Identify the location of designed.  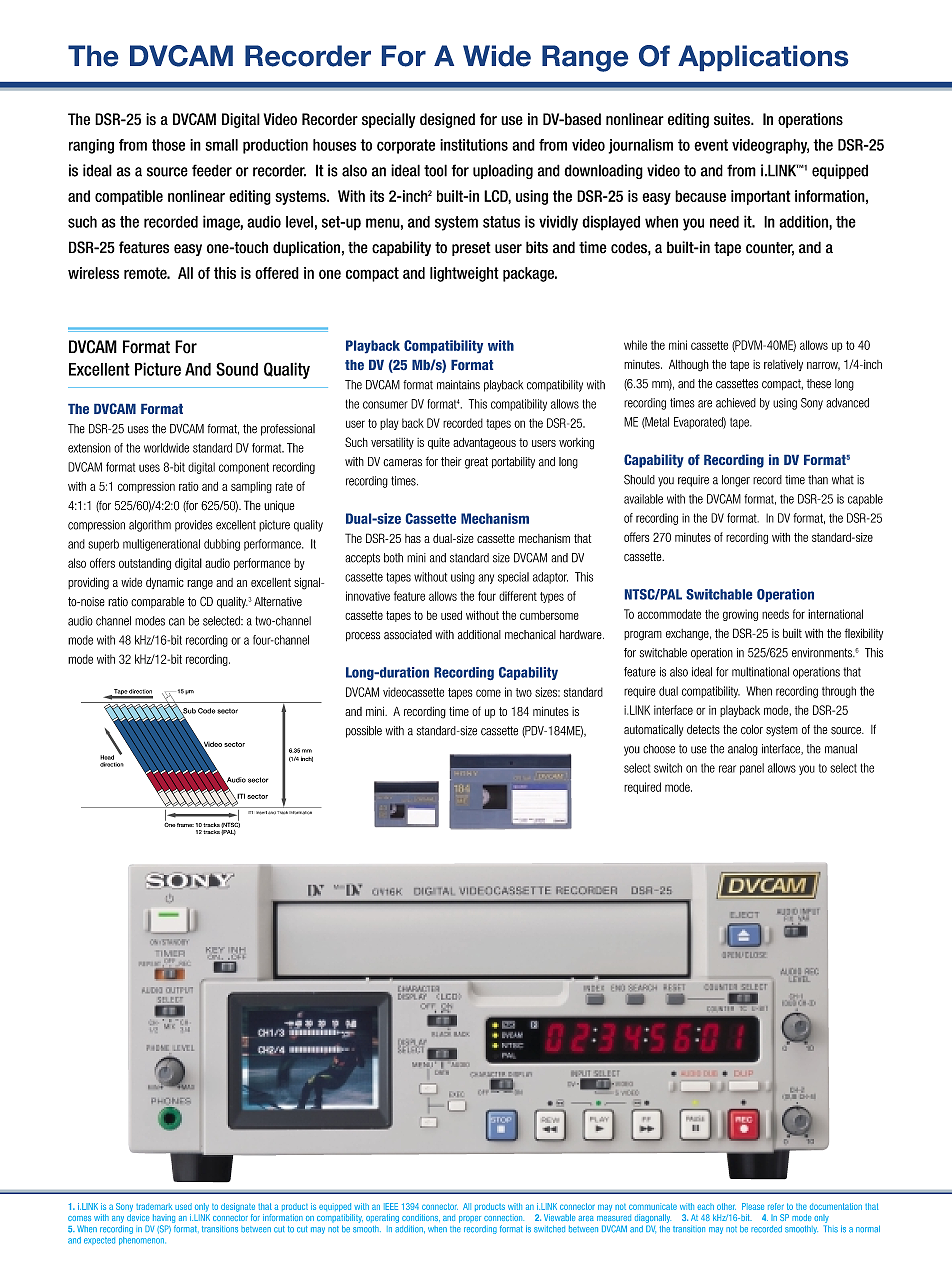
(447, 120).
